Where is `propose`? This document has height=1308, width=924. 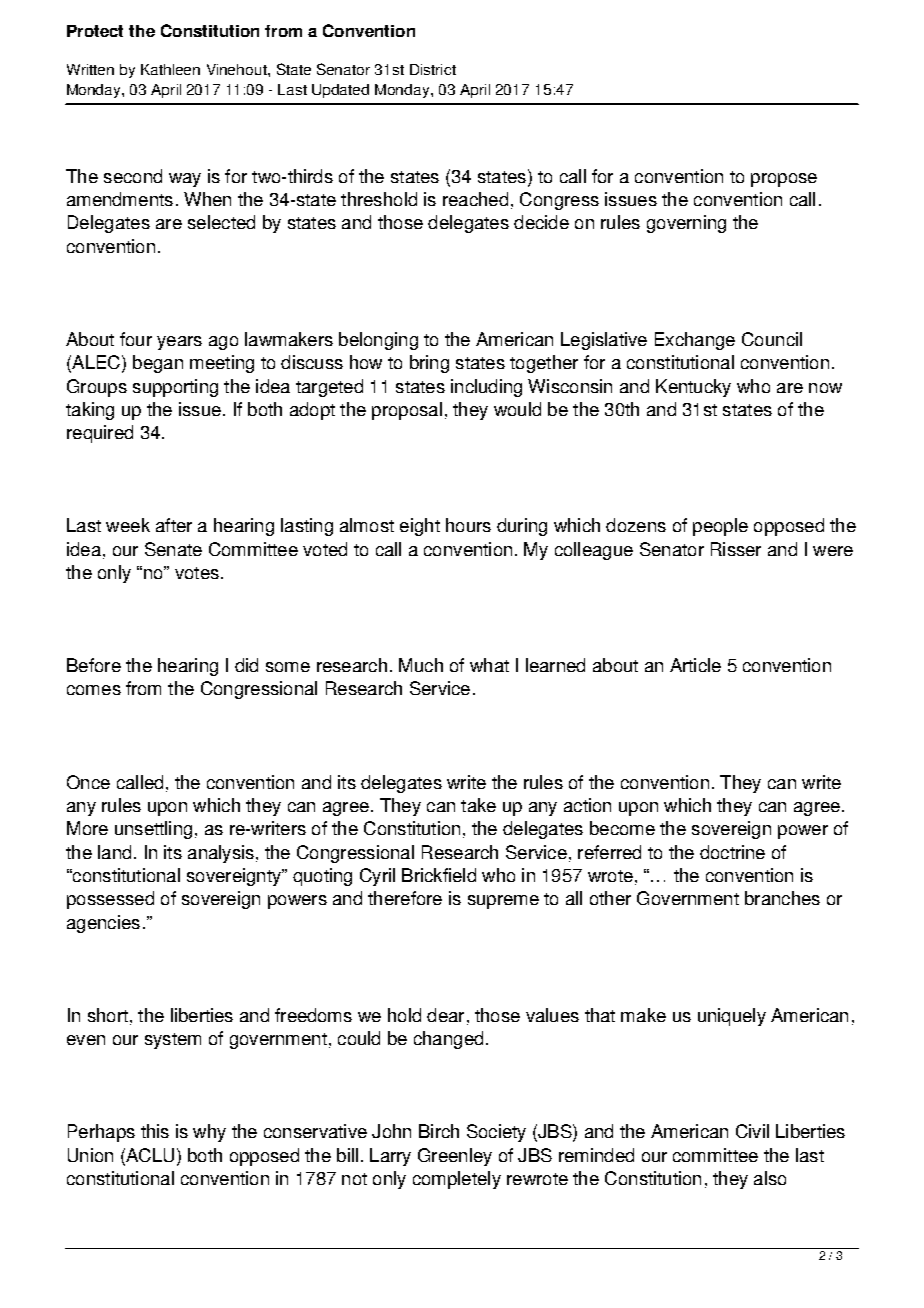 propose is located at coordinates (784, 180).
